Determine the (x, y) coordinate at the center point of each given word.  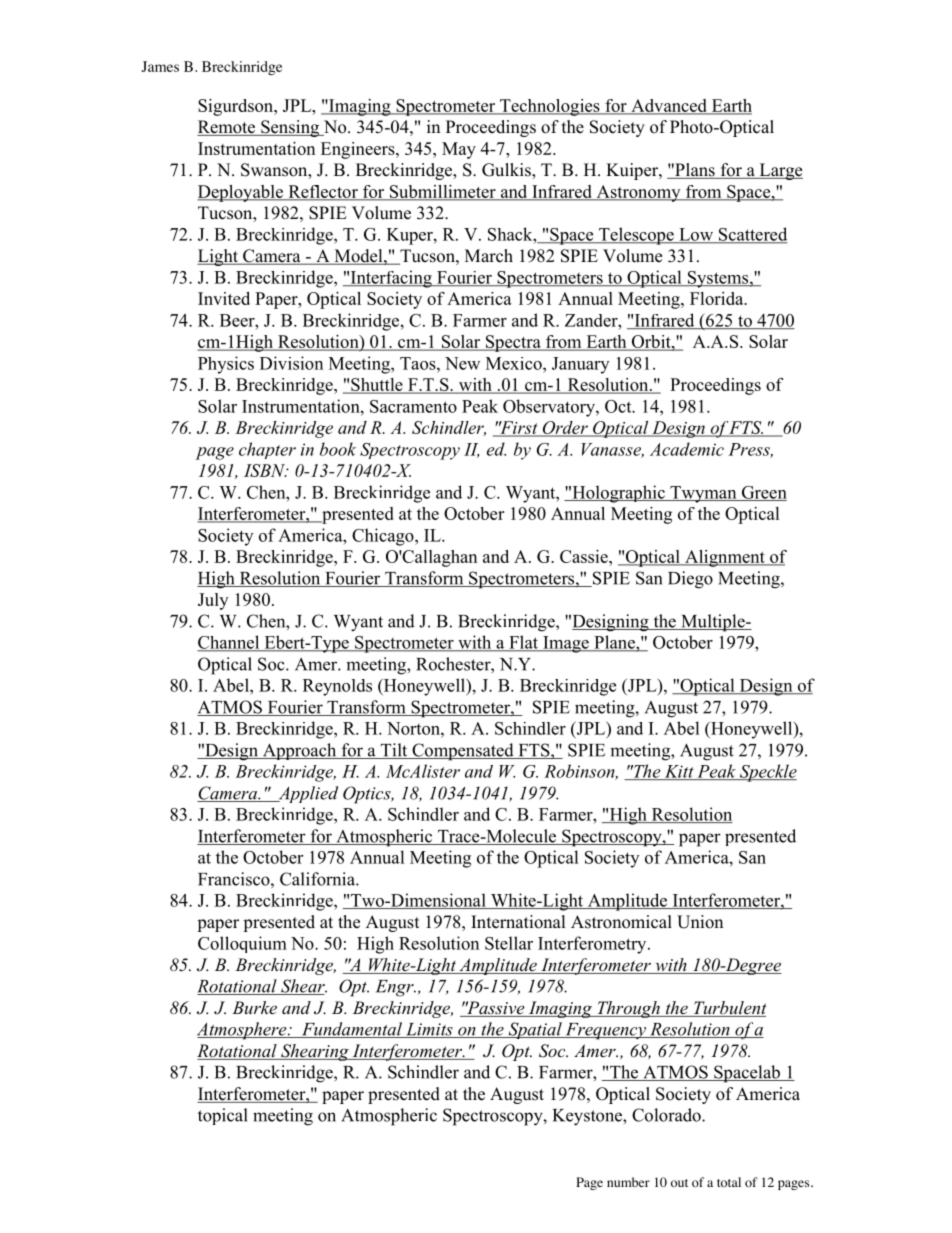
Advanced (669, 106)
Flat (524, 643)
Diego (690, 580)
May (459, 150)
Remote (227, 128)
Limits (429, 1030)
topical (223, 1116)
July (213, 601)
